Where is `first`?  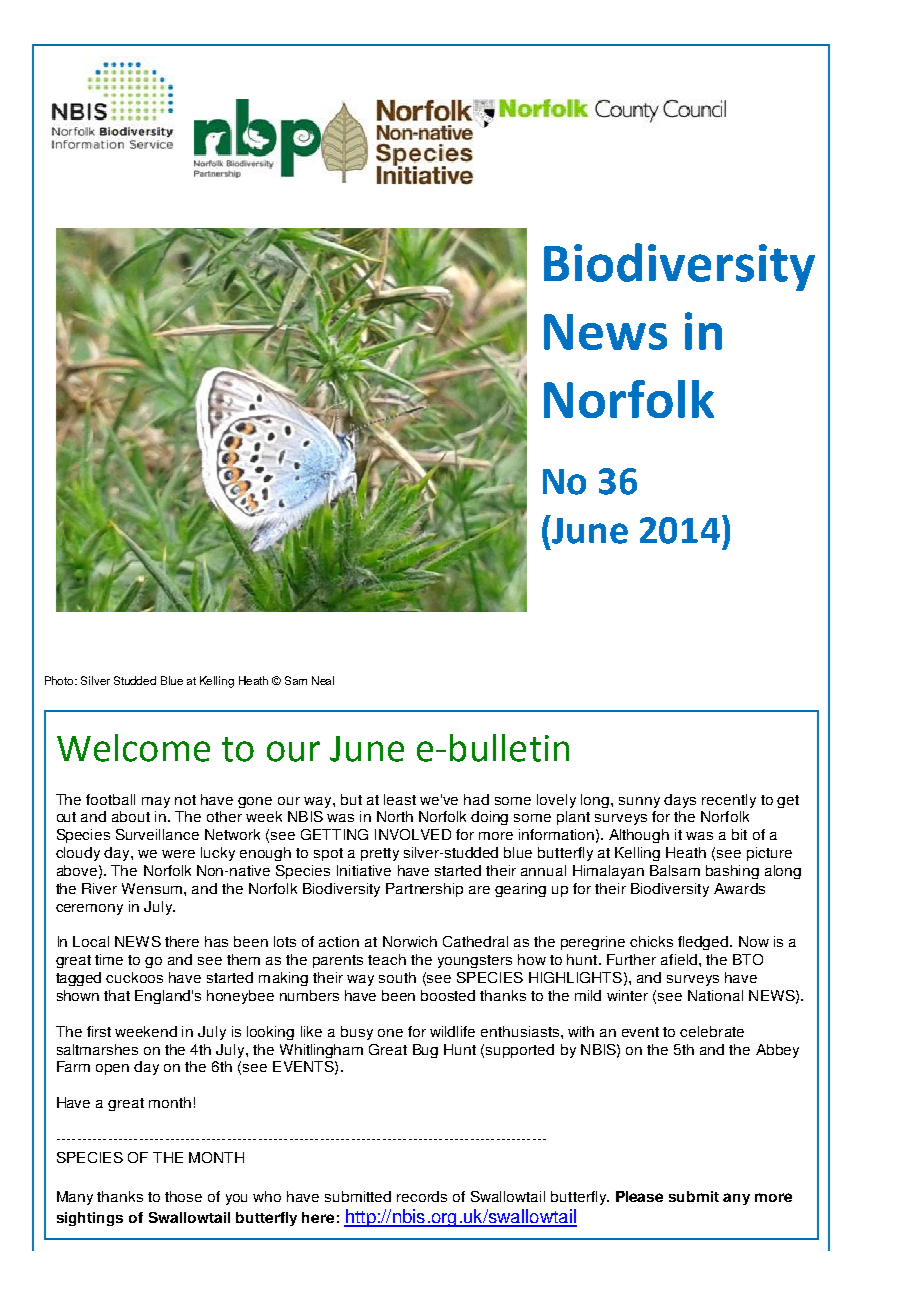 first is located at coordinates (99, 1031).
